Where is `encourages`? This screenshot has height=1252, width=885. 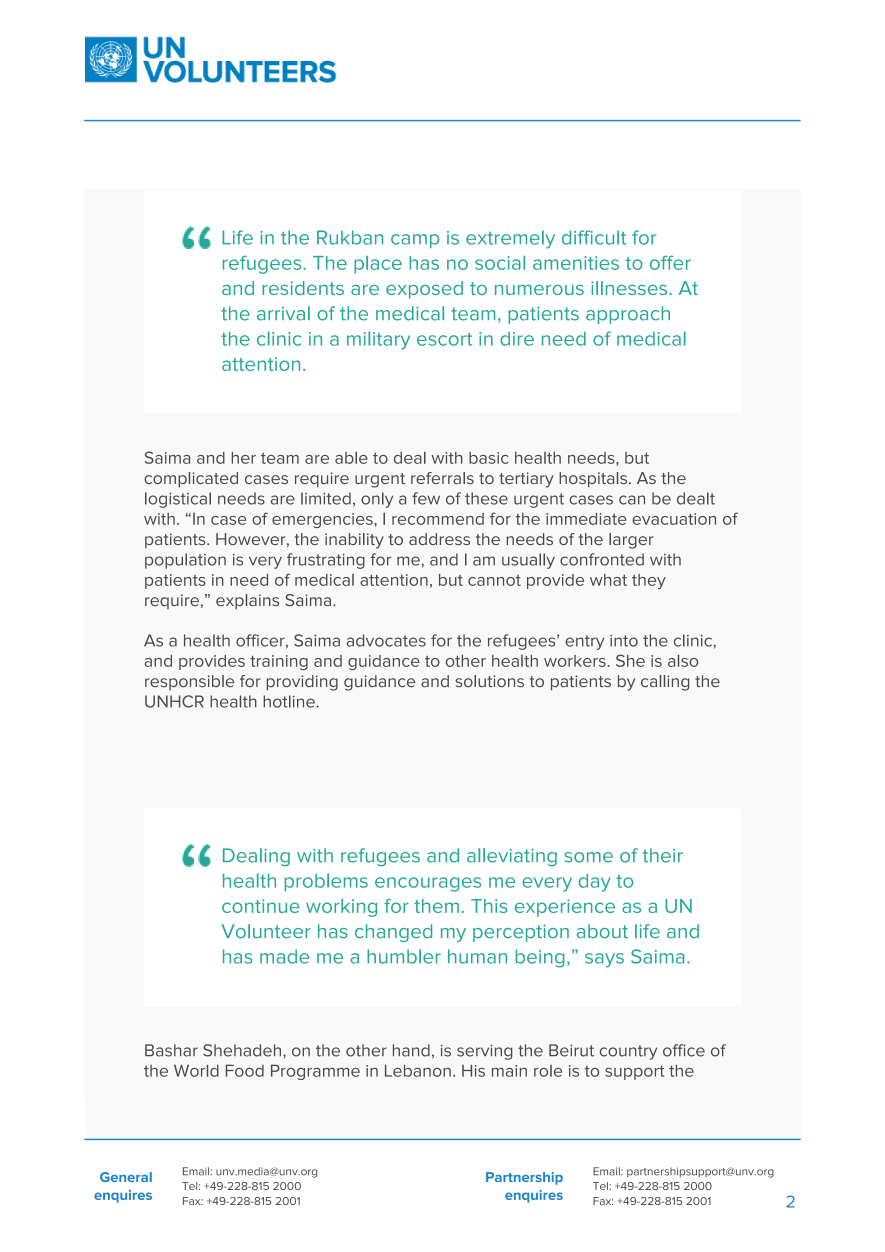 encourages is located at coordinates (428, 884).
